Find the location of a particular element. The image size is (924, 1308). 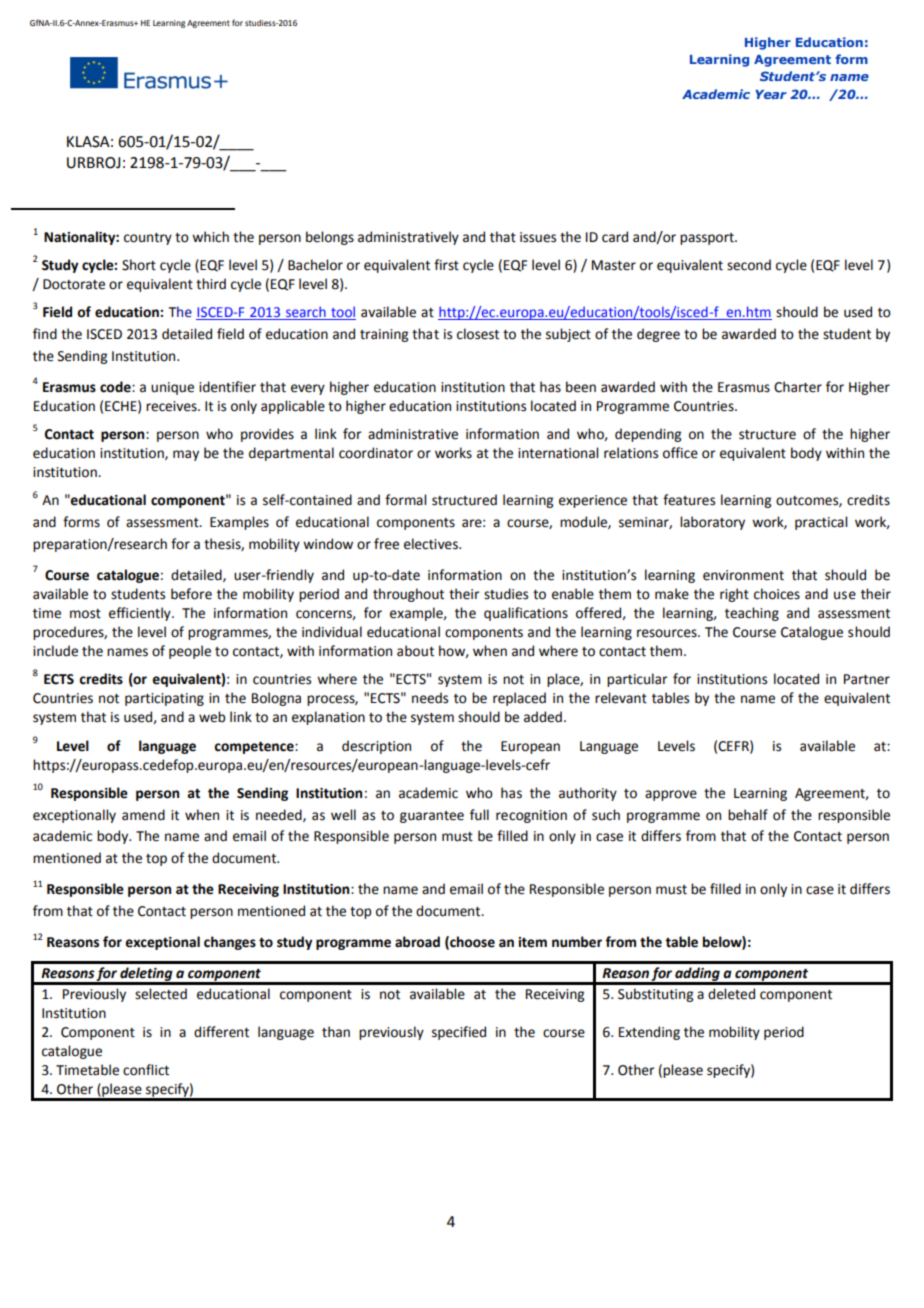

Year is located at coordinates (771, 94).
